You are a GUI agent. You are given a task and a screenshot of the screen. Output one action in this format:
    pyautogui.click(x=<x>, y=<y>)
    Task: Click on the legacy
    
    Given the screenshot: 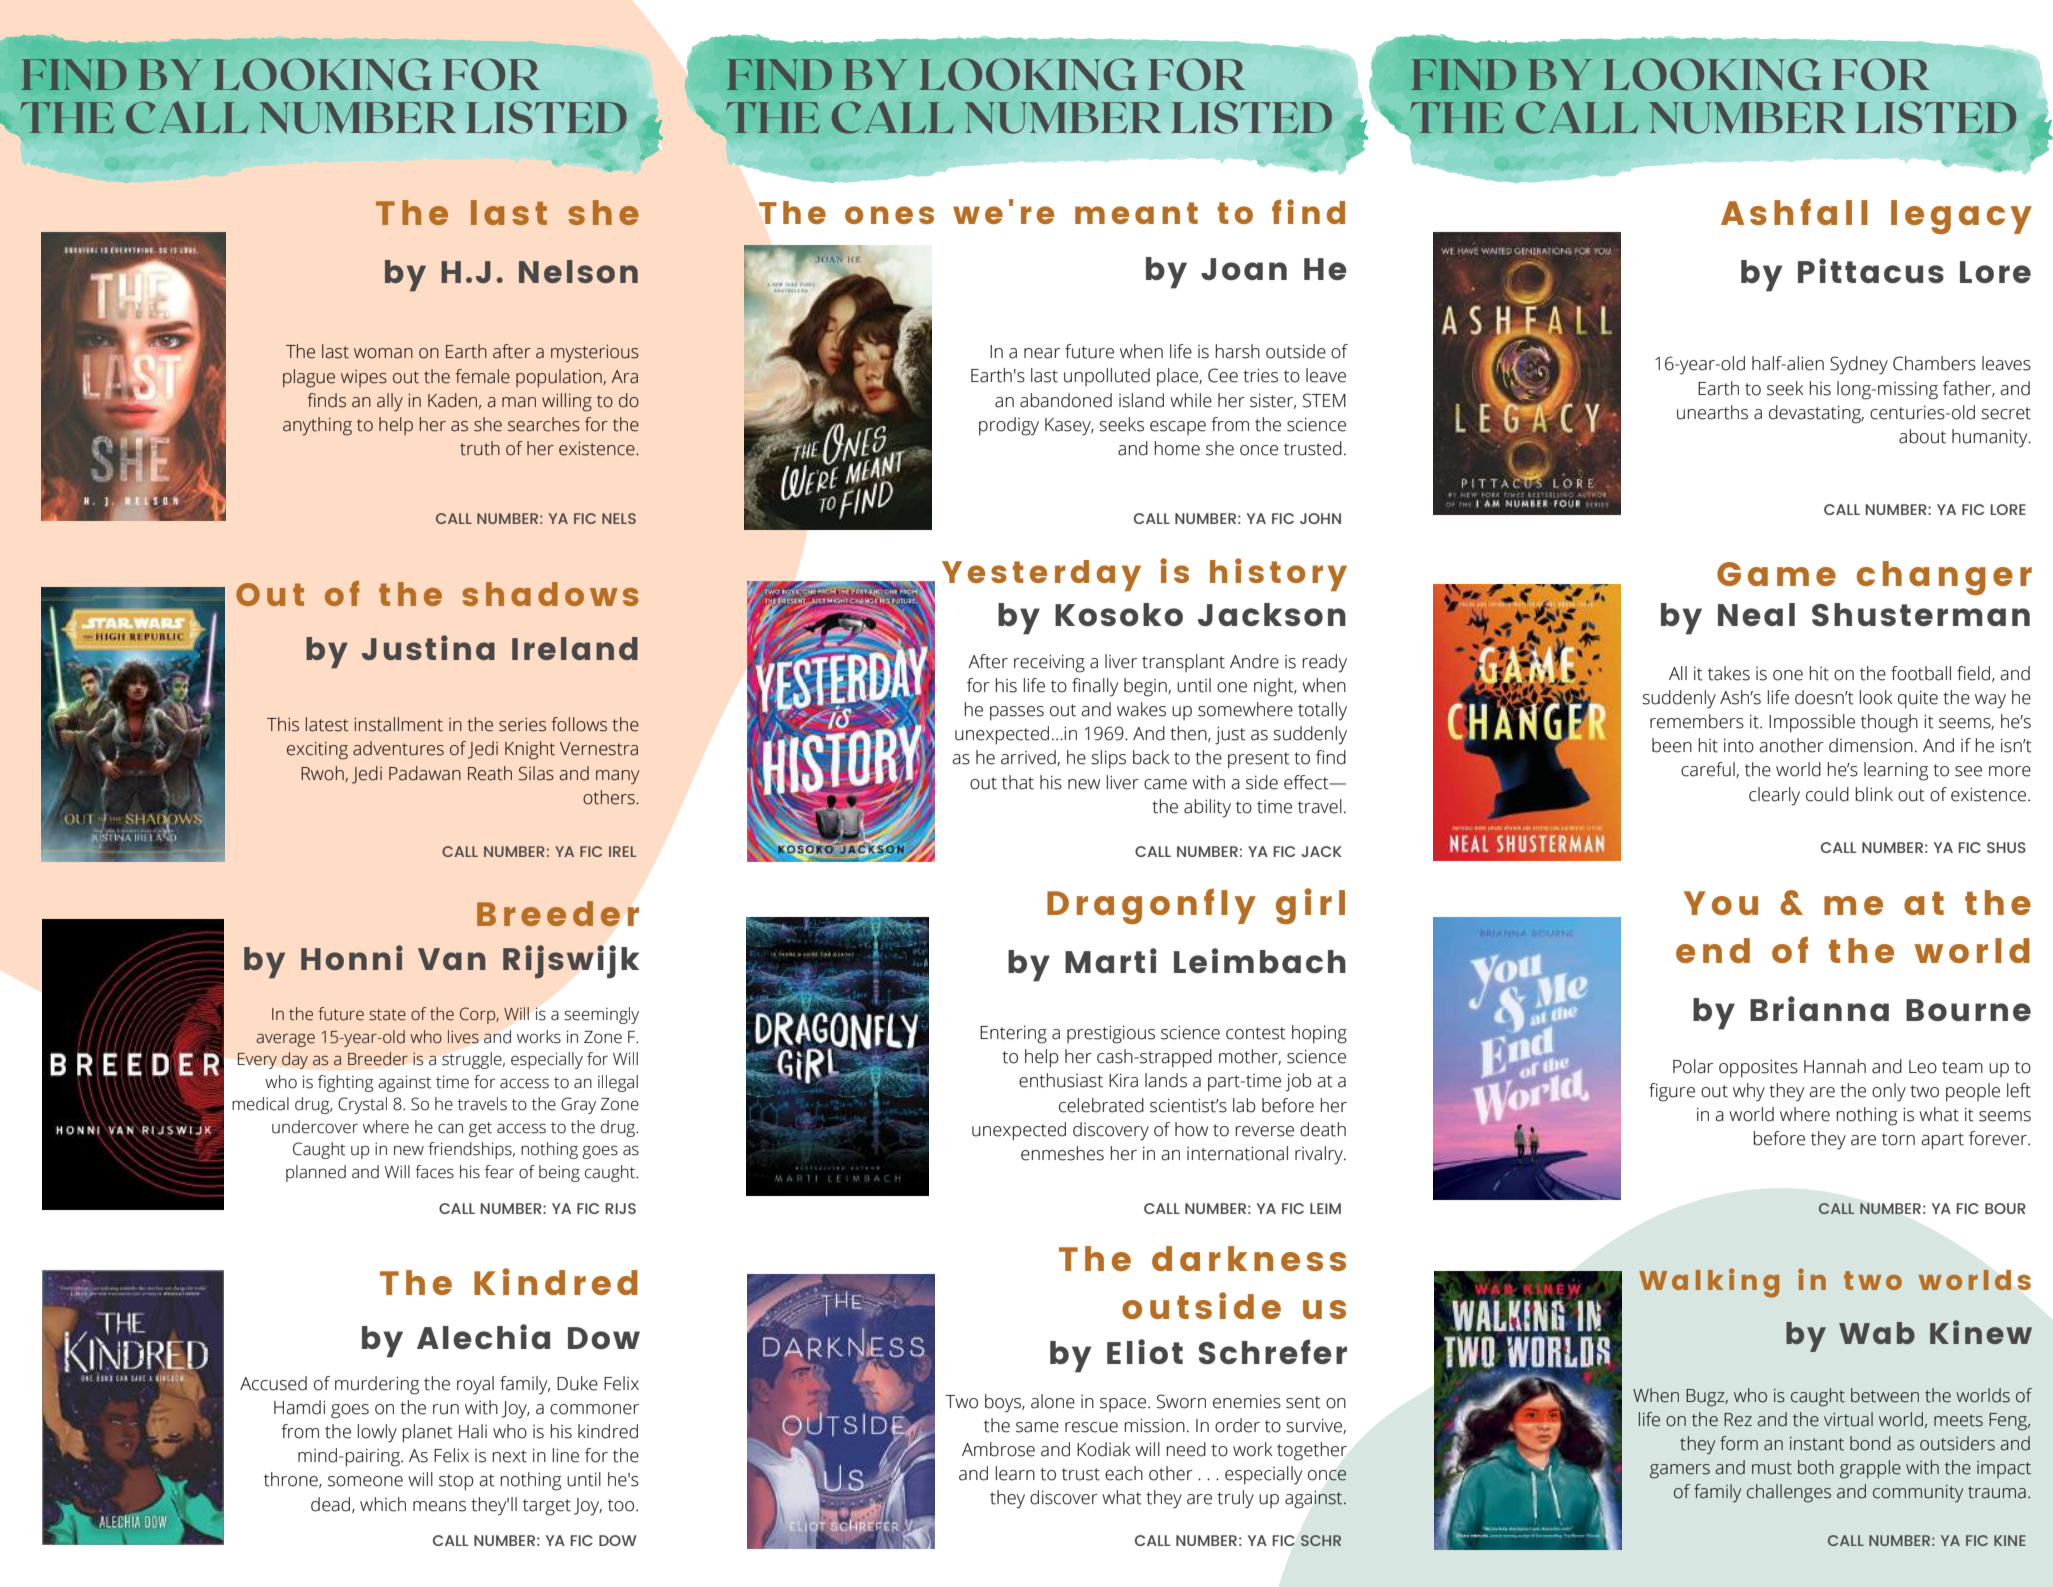 What is the action you would take?
    pyautogui.click(x=1961, y=217)
